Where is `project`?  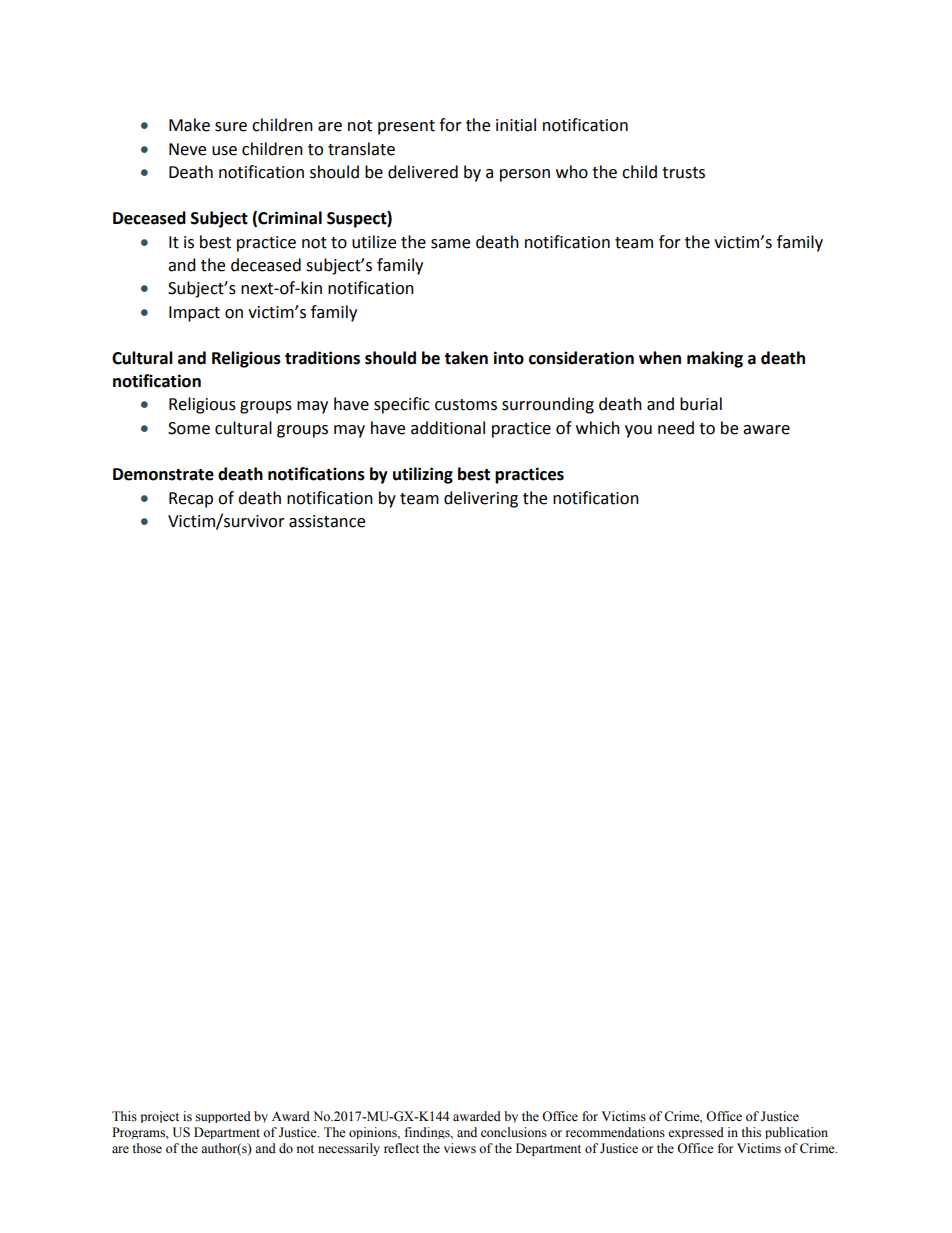
project is located at coordinates (159, 1117).
